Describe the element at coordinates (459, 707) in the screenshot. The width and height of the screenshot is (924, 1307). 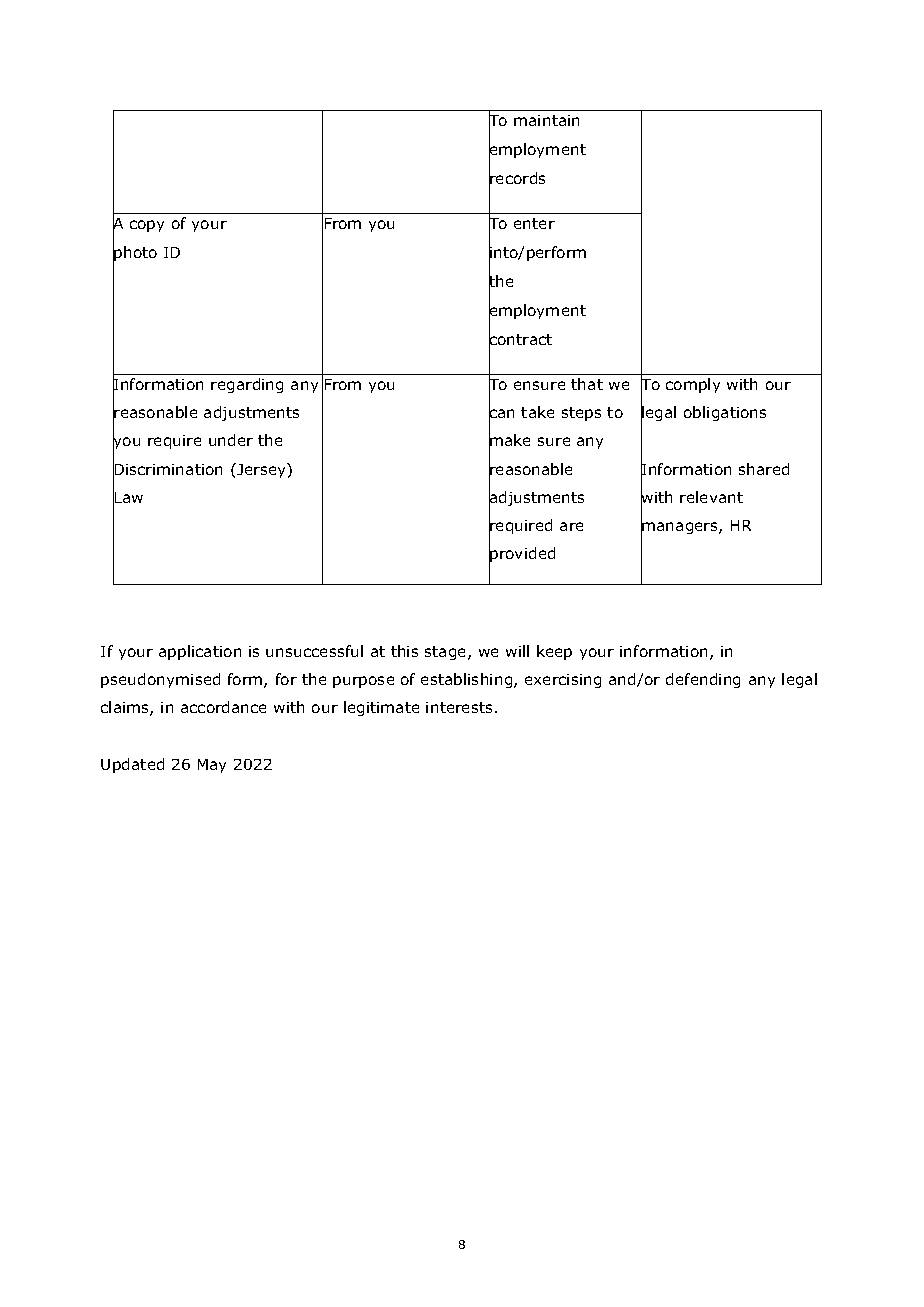
I see `interests` at that location.
